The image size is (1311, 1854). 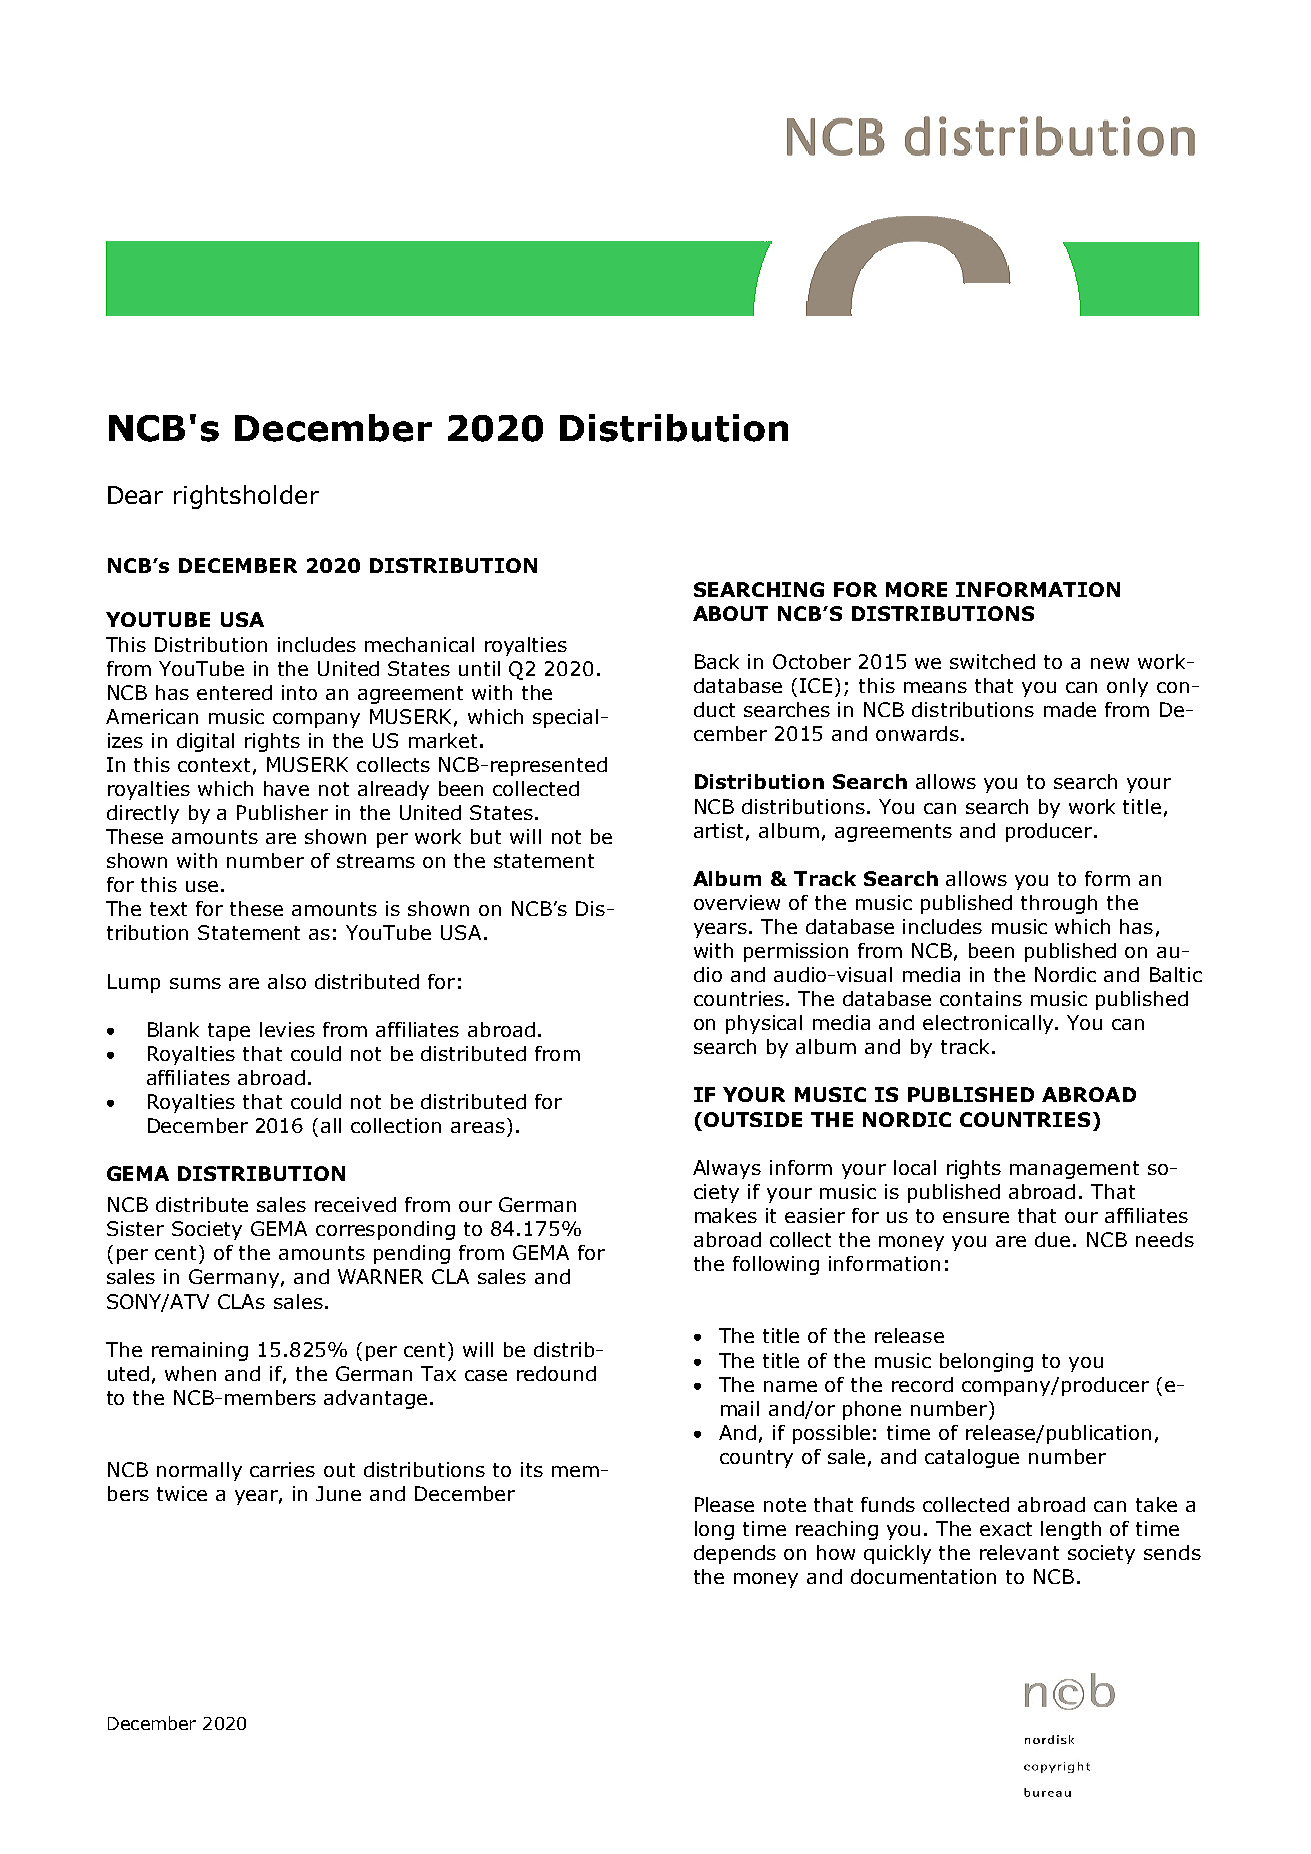 What do you see at coordinates (338, 1493) in the image?
I see `June` at bounding box center [338, 1493].
